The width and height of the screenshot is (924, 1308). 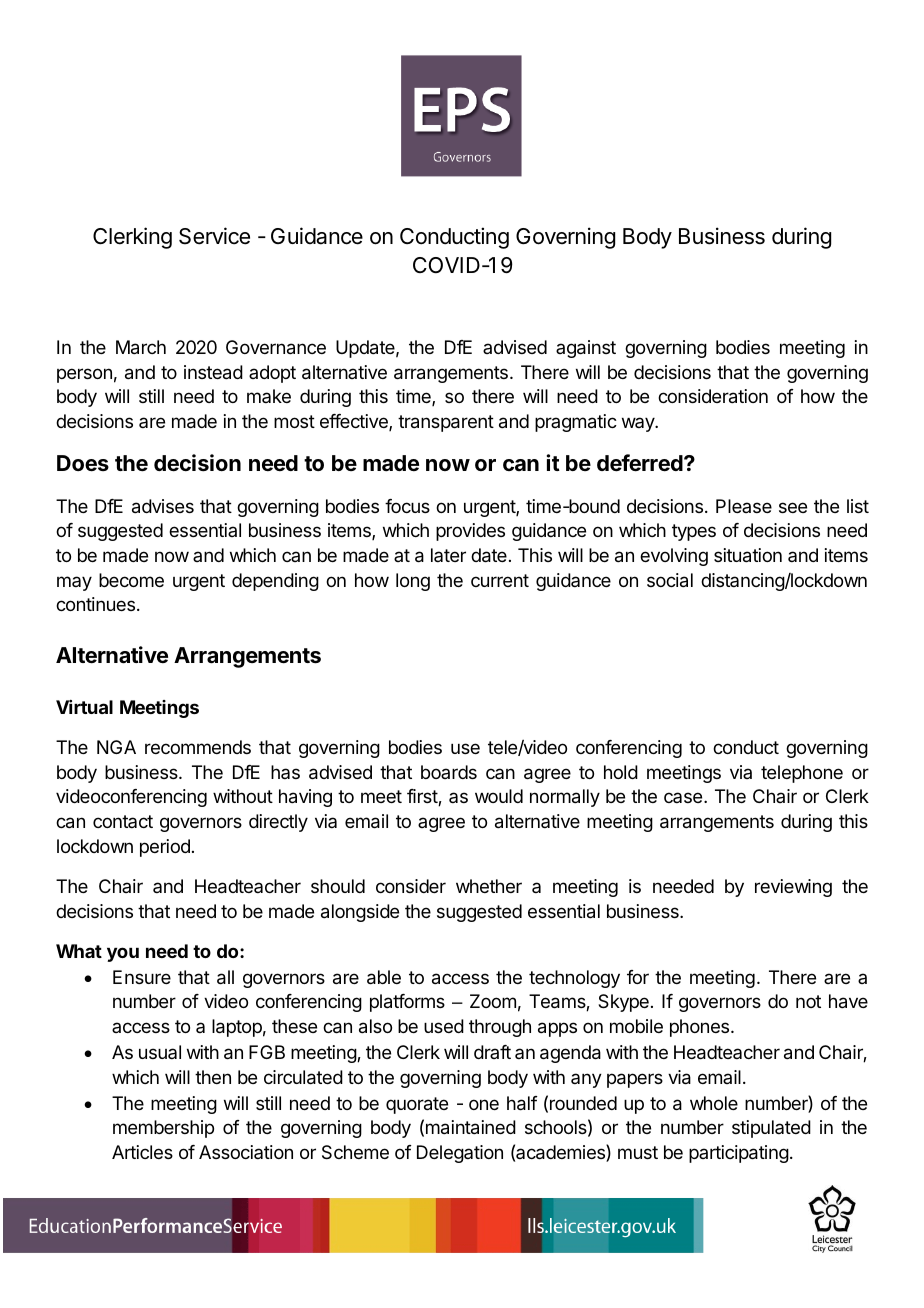 What do you see at coordinates (84, 707) in the screenshot?
I see `Virtual` at bounding box center [84, 707].
